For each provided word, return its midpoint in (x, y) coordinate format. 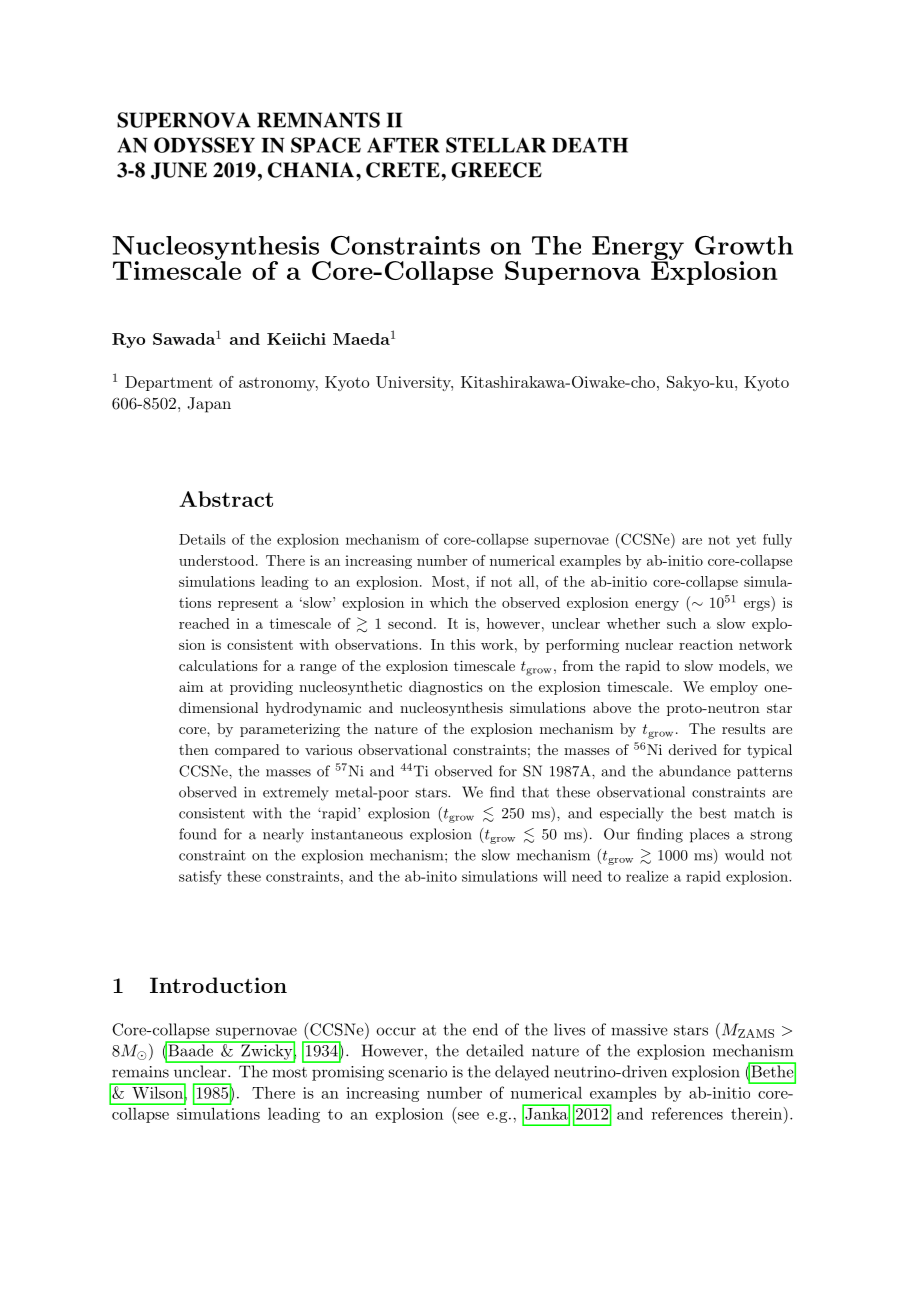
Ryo (128, 340)
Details (202, 539)
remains (140, 1072)
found (197, 834)
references (687, 1113)
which (449, 602)
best (712, 813)
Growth (744, 245)
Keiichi (296, 339)
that (535, 792)
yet (746, 541)
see (468, 1116)
